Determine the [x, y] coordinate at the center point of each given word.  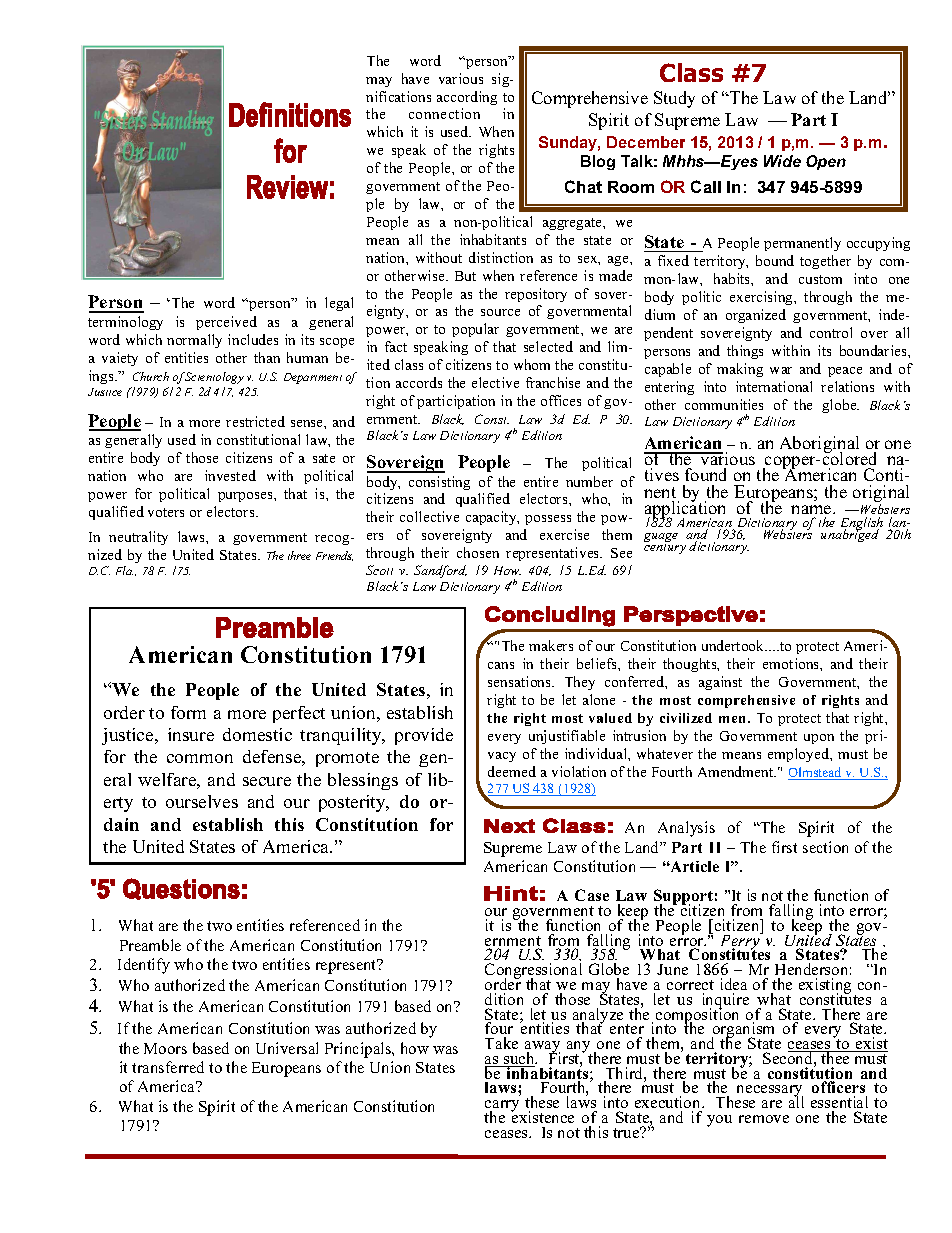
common [200, 758]
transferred [168, 1067]
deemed [512, 771]
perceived [226, 323]
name [812, 509]
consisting [439, 483]
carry [502, 1107]
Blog [598, 162]
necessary [770, 1092]
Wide [782, 161]
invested [230, 475]
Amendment [737, 771]
